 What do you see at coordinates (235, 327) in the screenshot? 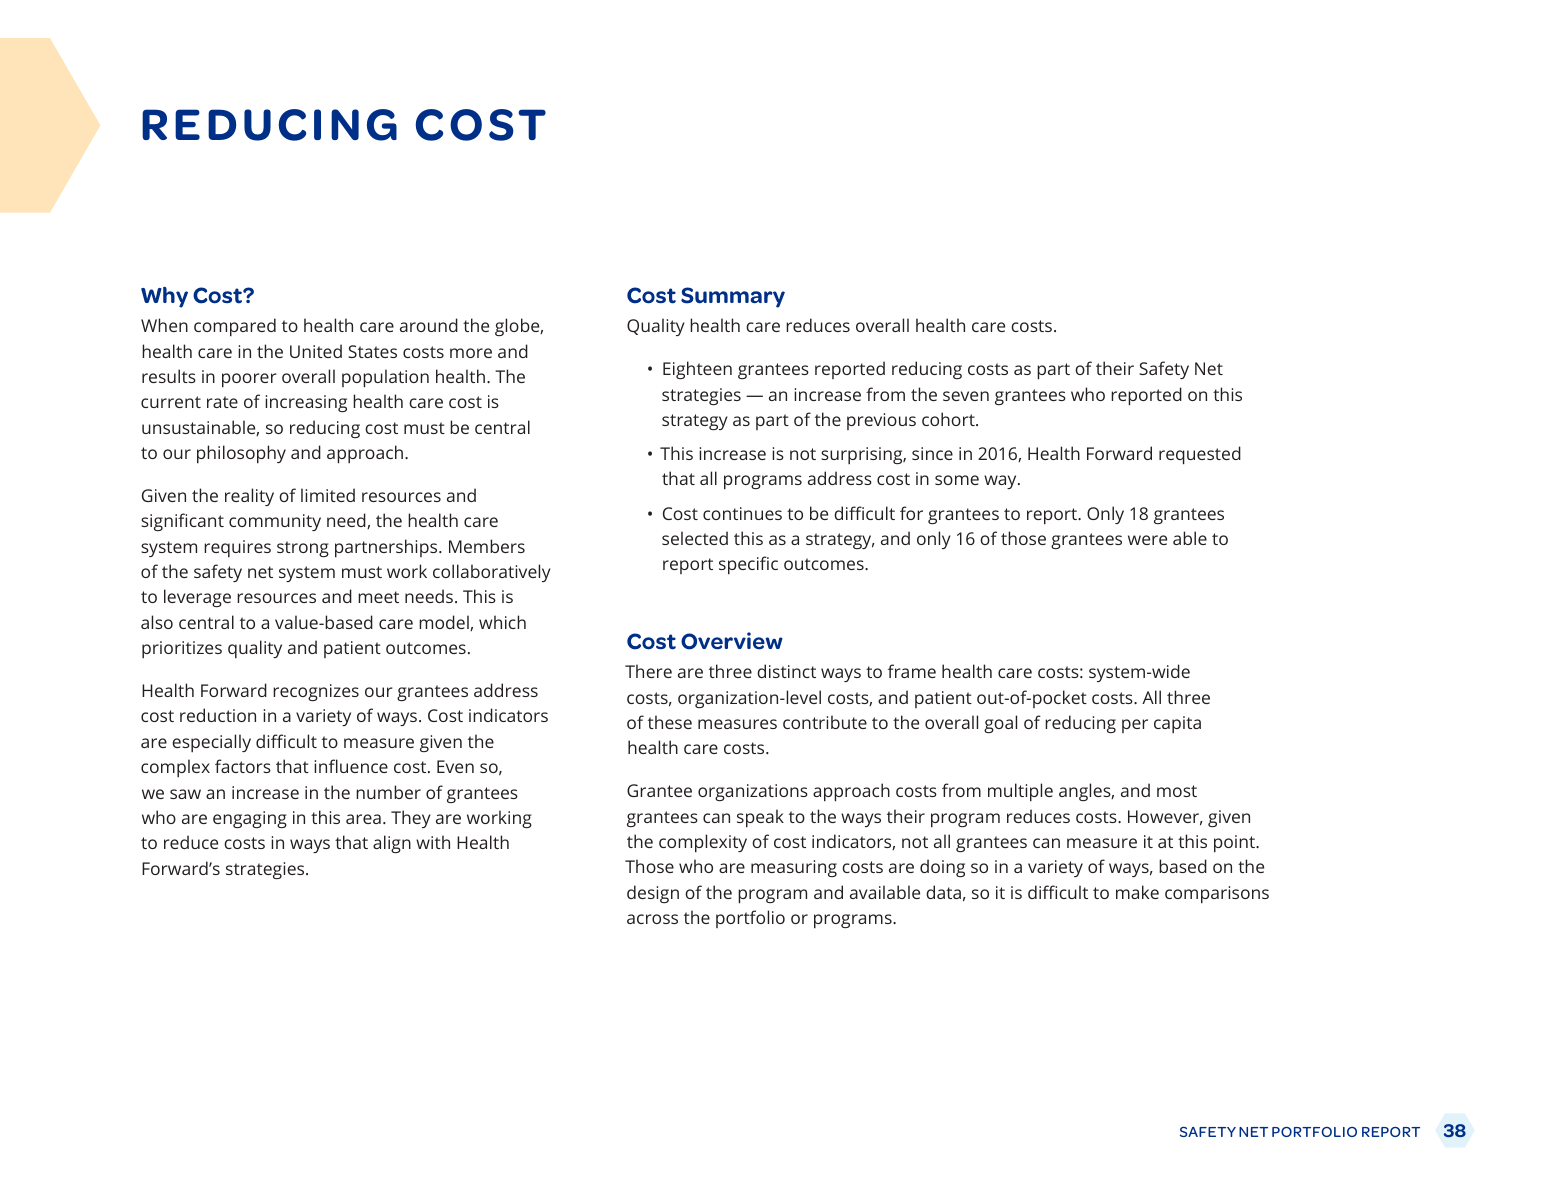
I see `compared` at bounding box center [235, 327].
